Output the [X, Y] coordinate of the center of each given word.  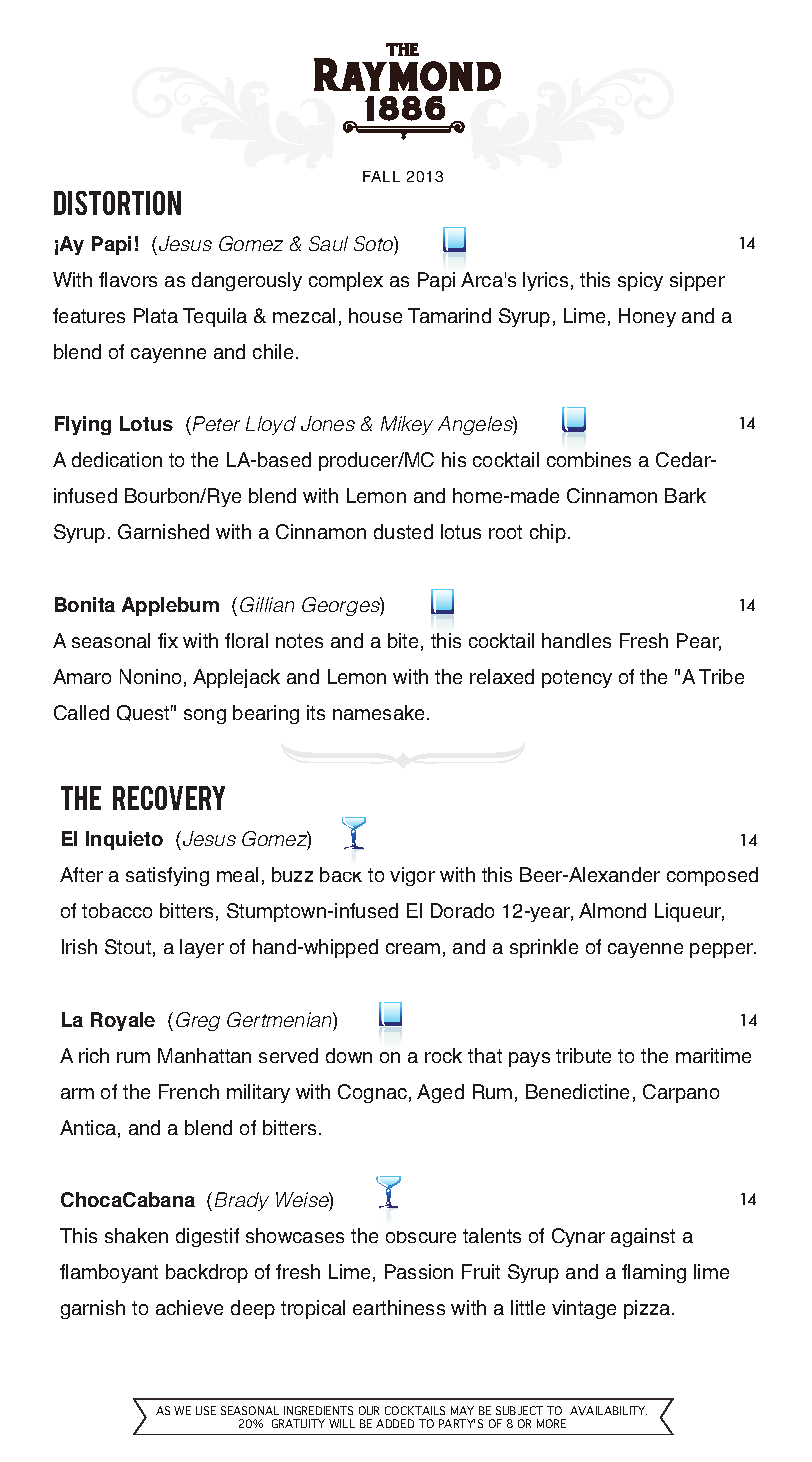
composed [712, 876]
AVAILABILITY [608, 1410]
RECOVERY [169, 798]
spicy [640, 281]
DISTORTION [117, 203]
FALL [381, 176]
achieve [189, 1307]
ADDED [395, 1423]
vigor [412, 876]
